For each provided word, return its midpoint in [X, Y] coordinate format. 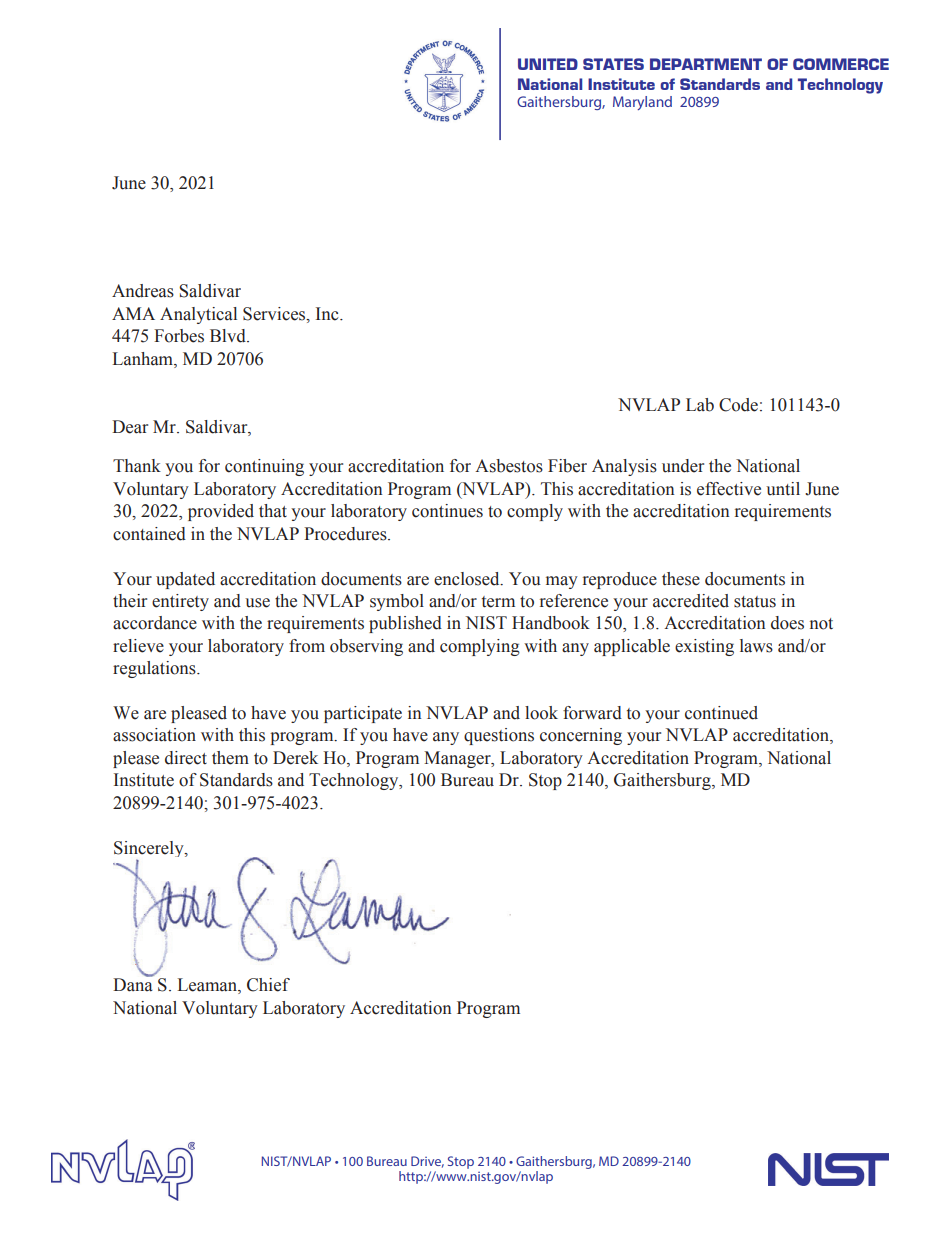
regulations [155, 669]
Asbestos [509, 466]
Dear [130, 427]
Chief [268, 985]
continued [721, 713]
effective [729, 489]
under [683, 466]
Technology [355, 781]
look [541, 713]
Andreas [143, 291]
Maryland [642, 103]
